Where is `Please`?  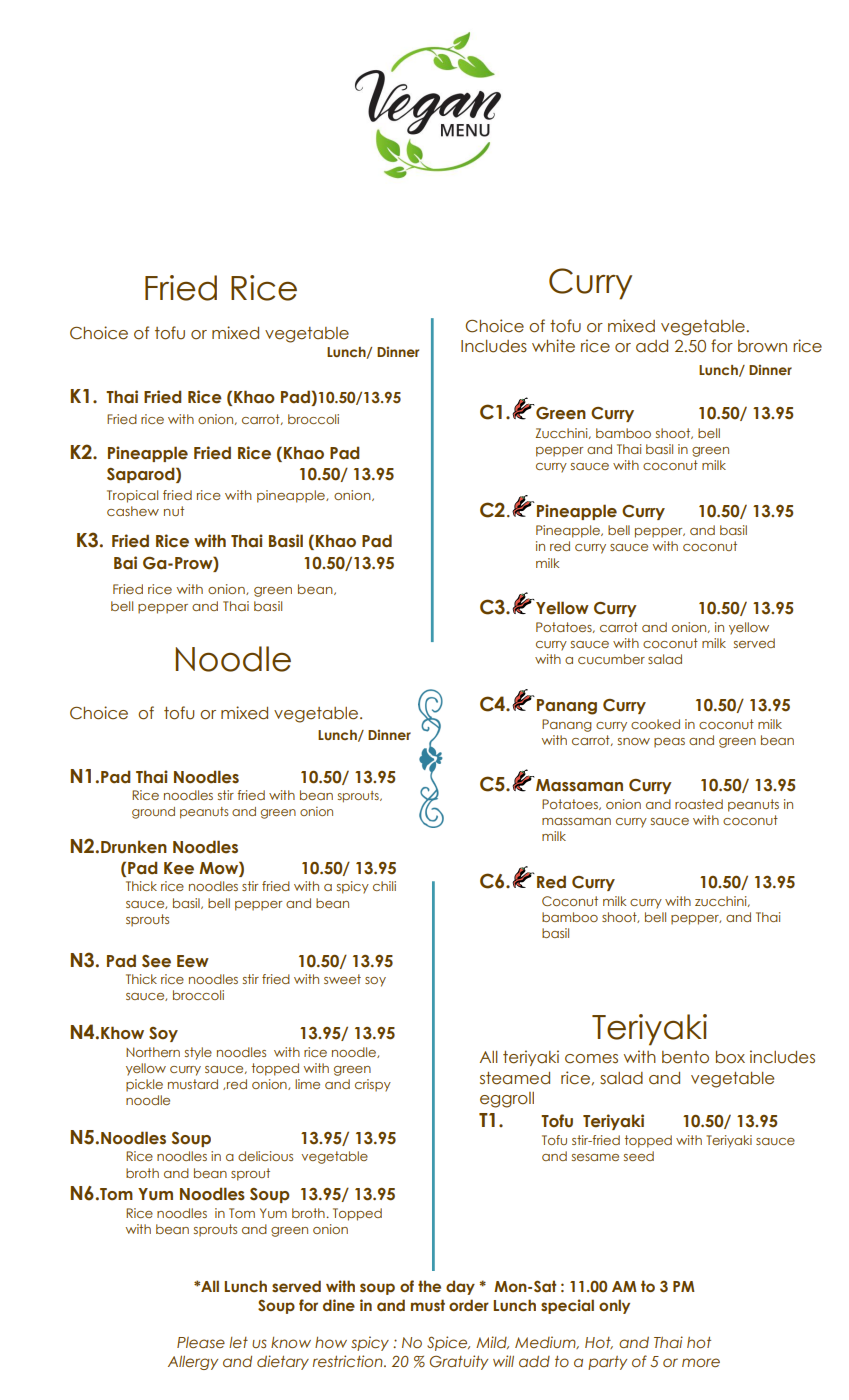 Please is located at coordinates (201, 1342).
